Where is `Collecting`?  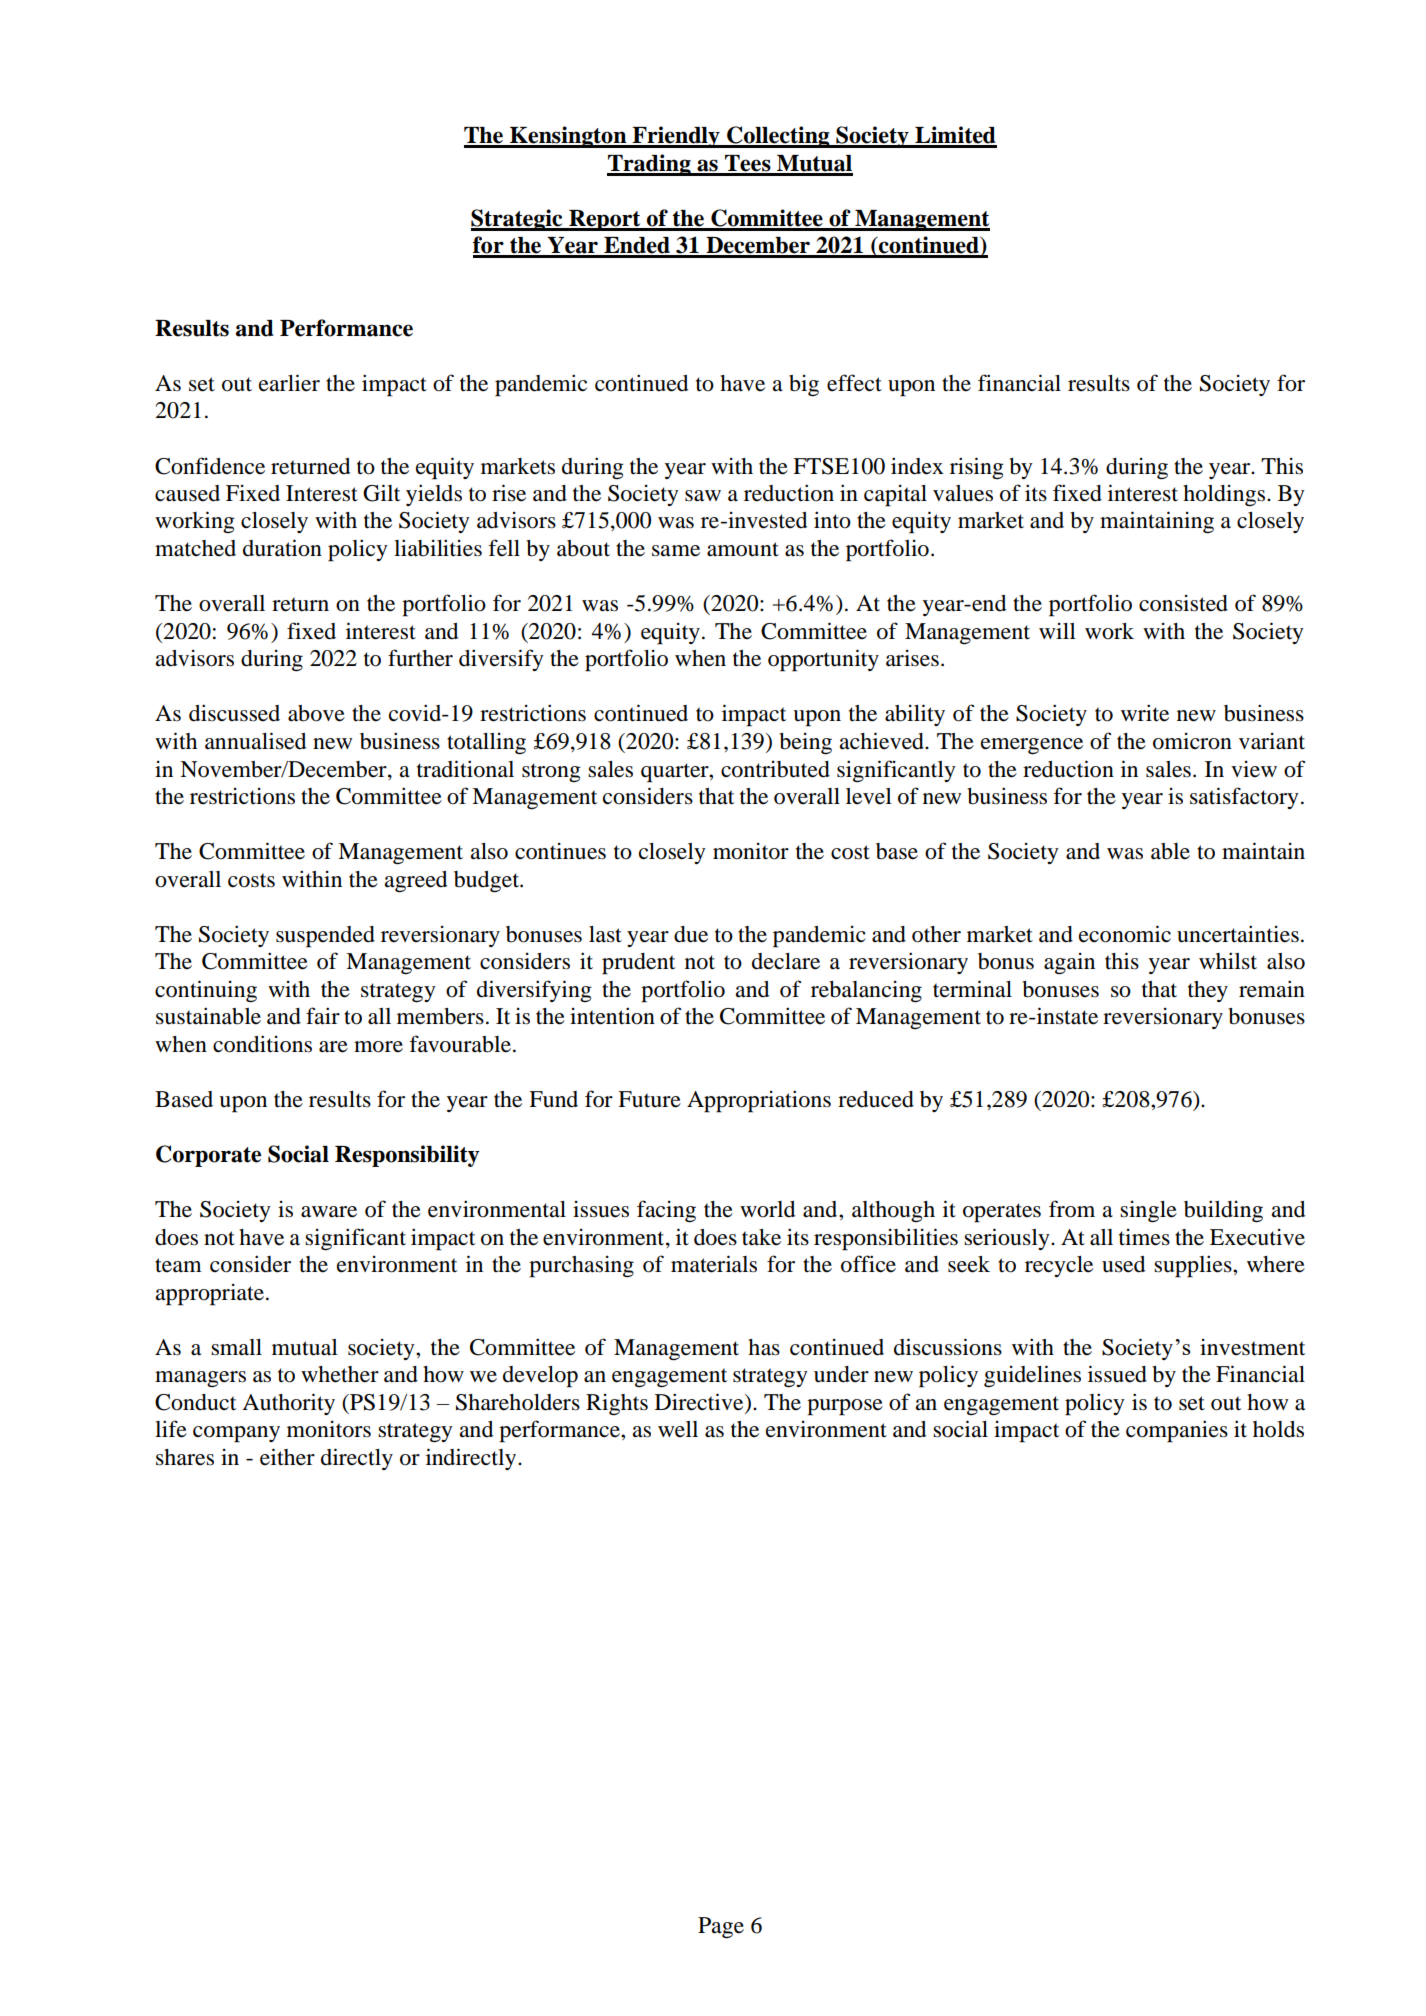 Collecting is located at coordinates (778, 137).
